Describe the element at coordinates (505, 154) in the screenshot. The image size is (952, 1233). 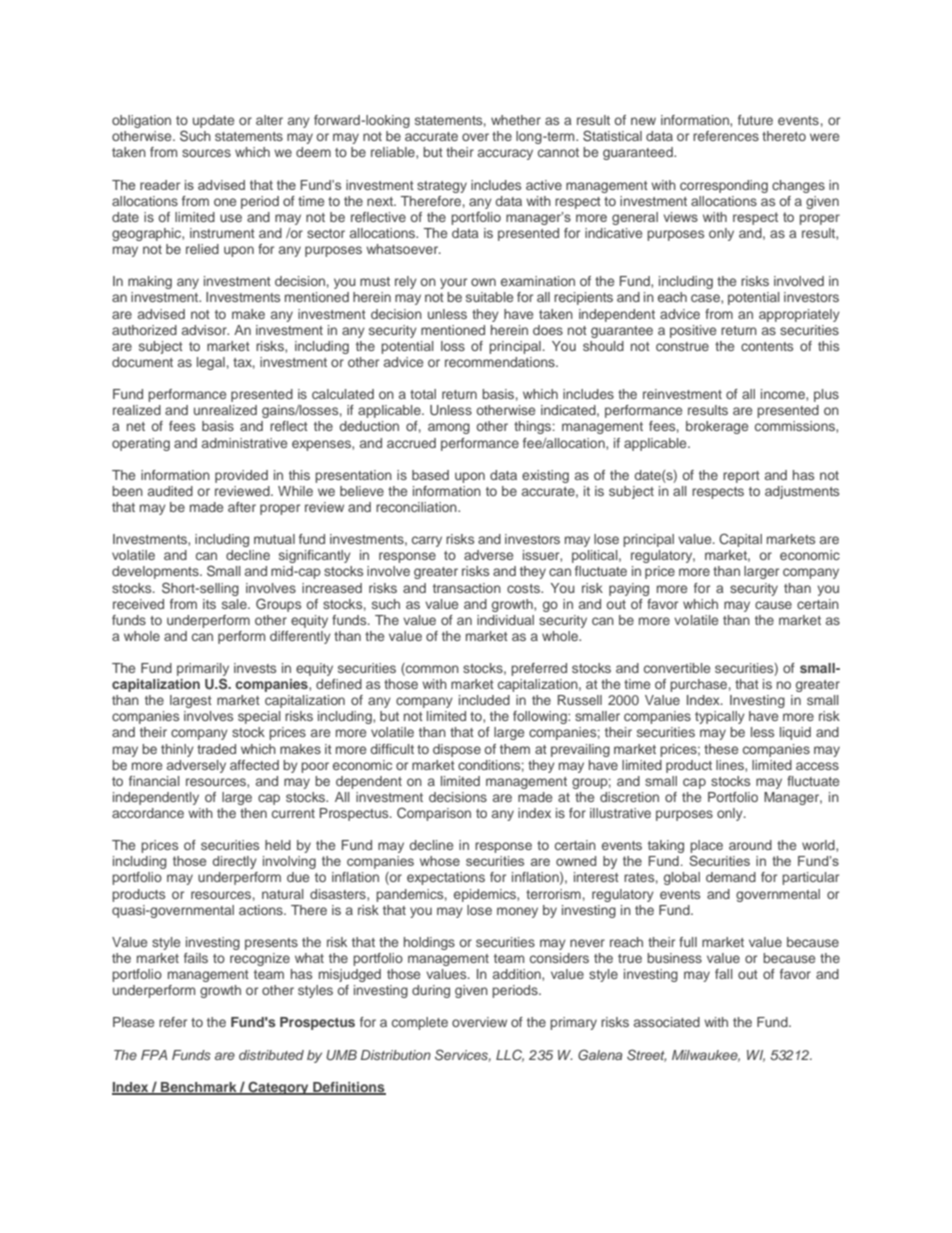
I see `accuracy` at that location.
